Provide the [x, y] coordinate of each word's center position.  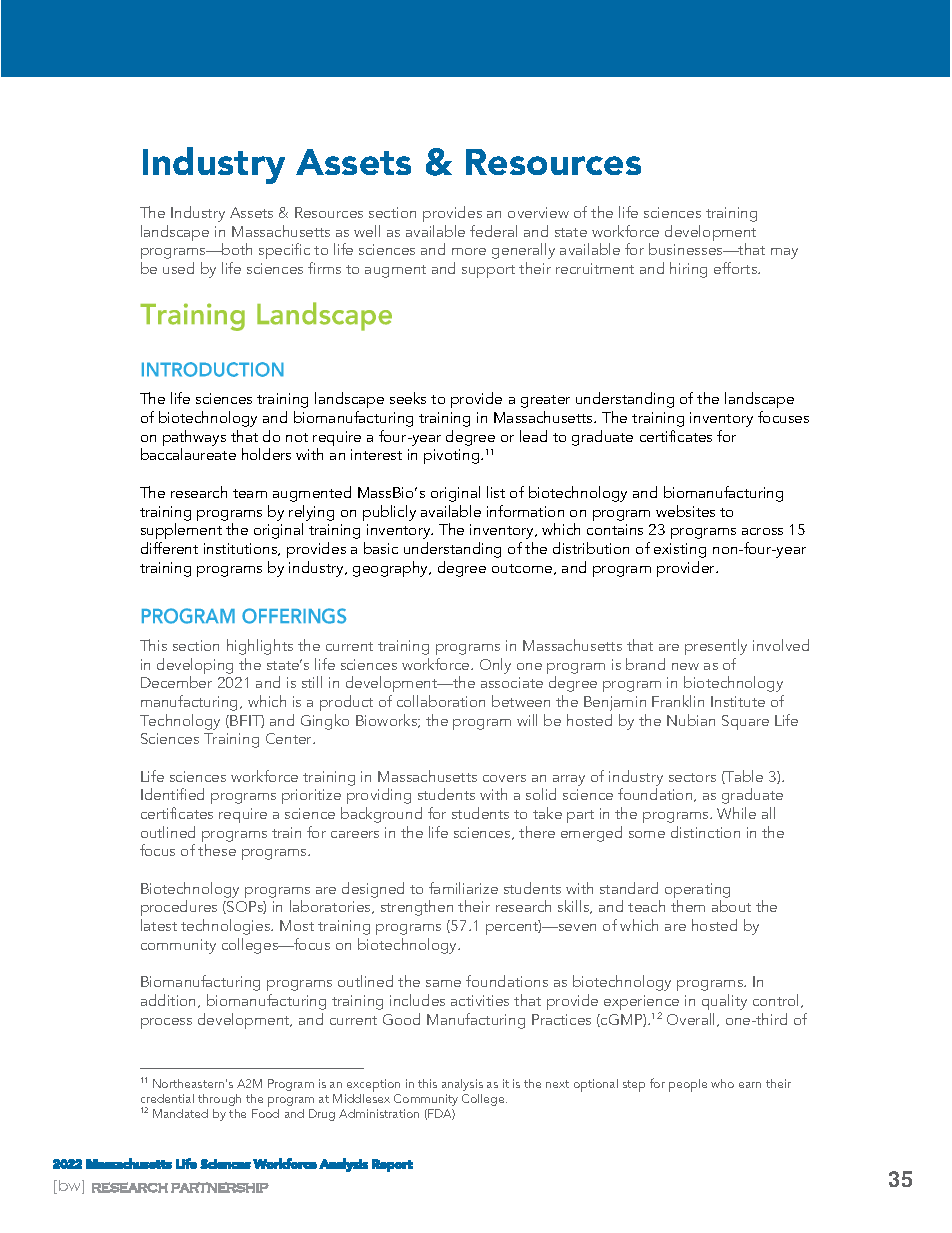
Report [392, 1165]
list [496, 492]
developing [195, 667]
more [469, 251]
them [688, 906]
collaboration [441, 701]
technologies [227, 927]
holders [266, 454]
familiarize [463, 888]
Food [265, 1112]
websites [685, 511]
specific [286, 253]
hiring [688, 270]
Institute [738, 701]
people [688, 1085]
